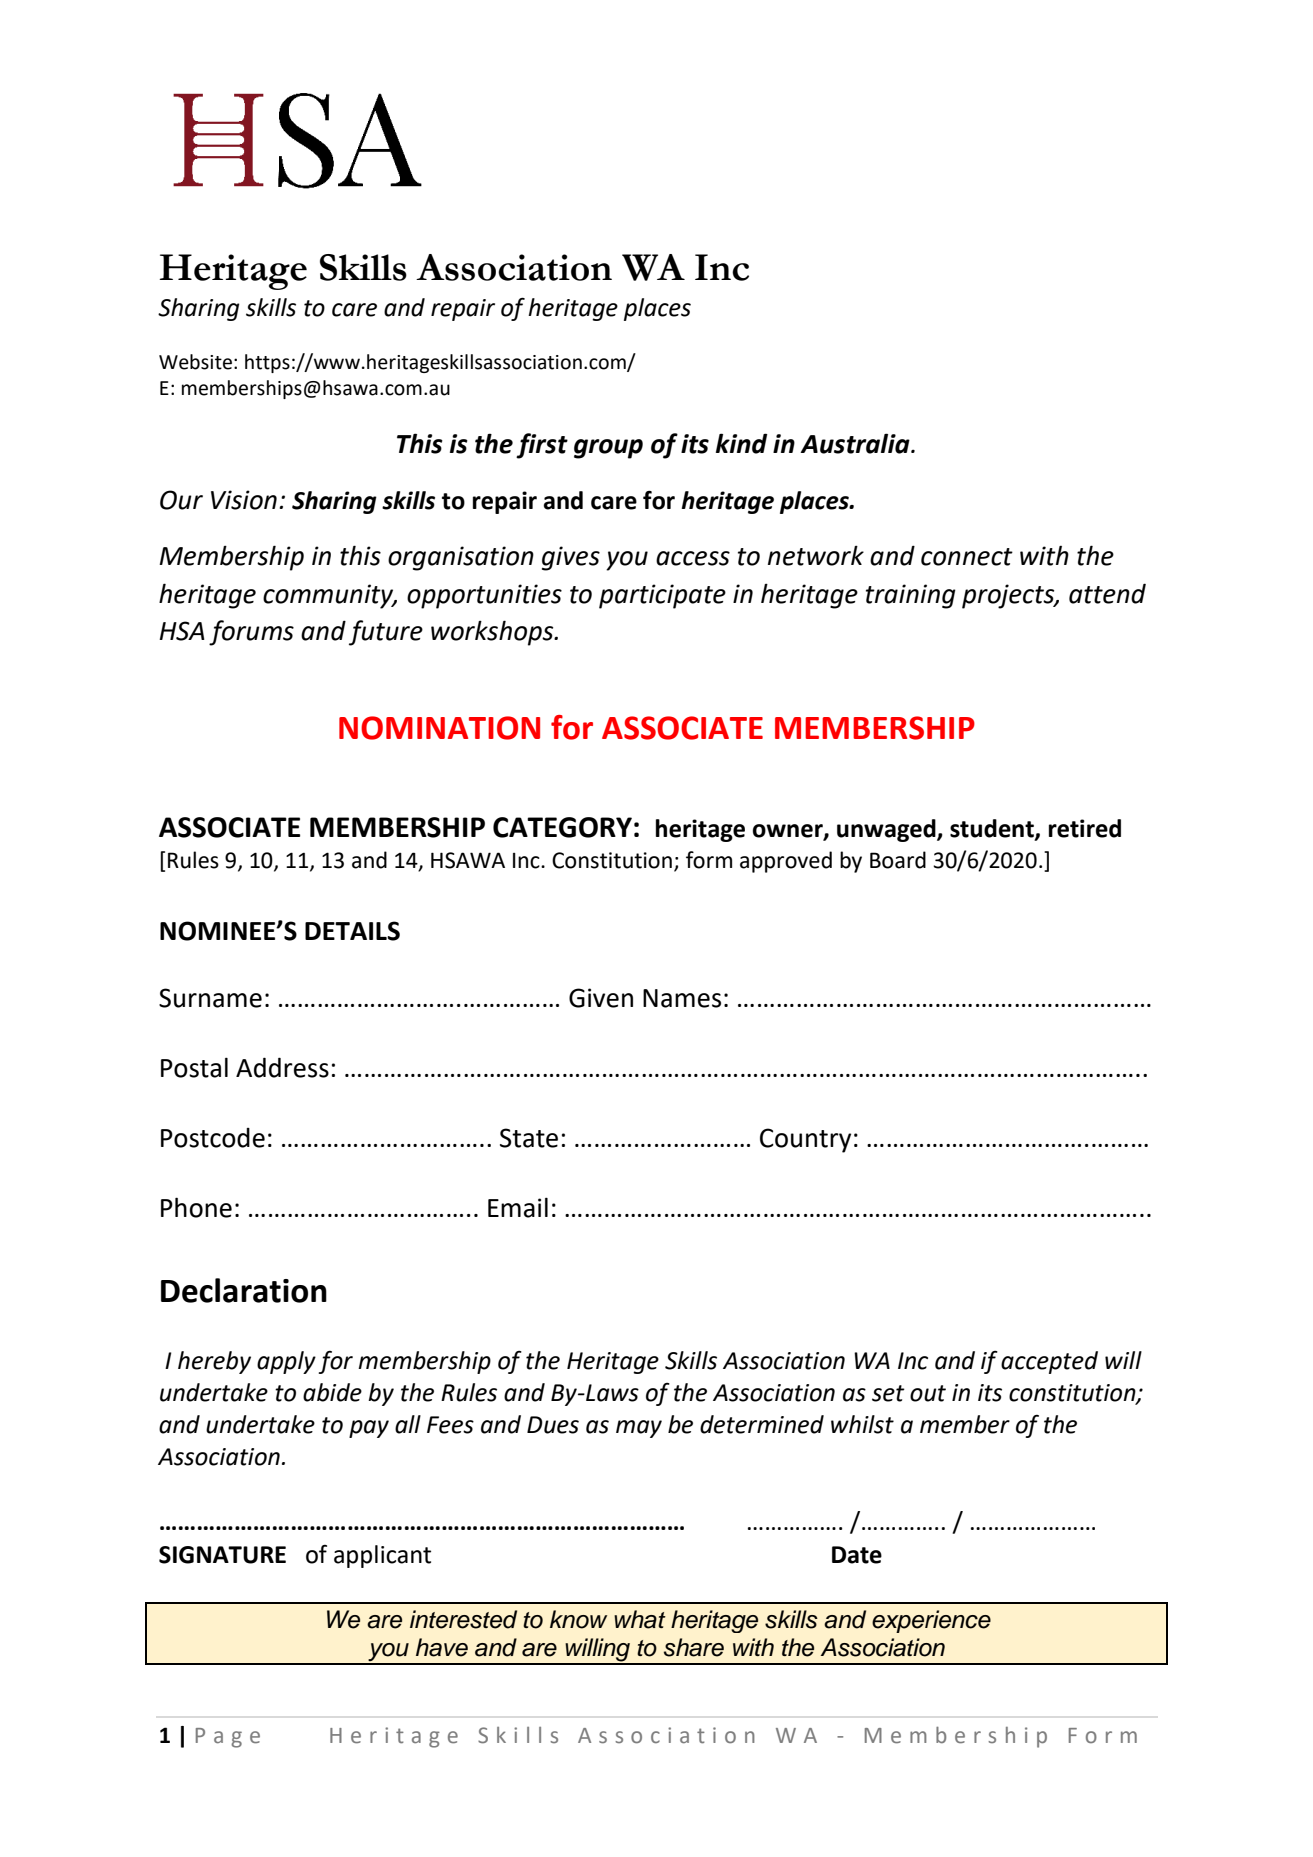  What do you see at coordinates (682, 998) in the document?
I see `Names` at bounding box center [682, 998].
